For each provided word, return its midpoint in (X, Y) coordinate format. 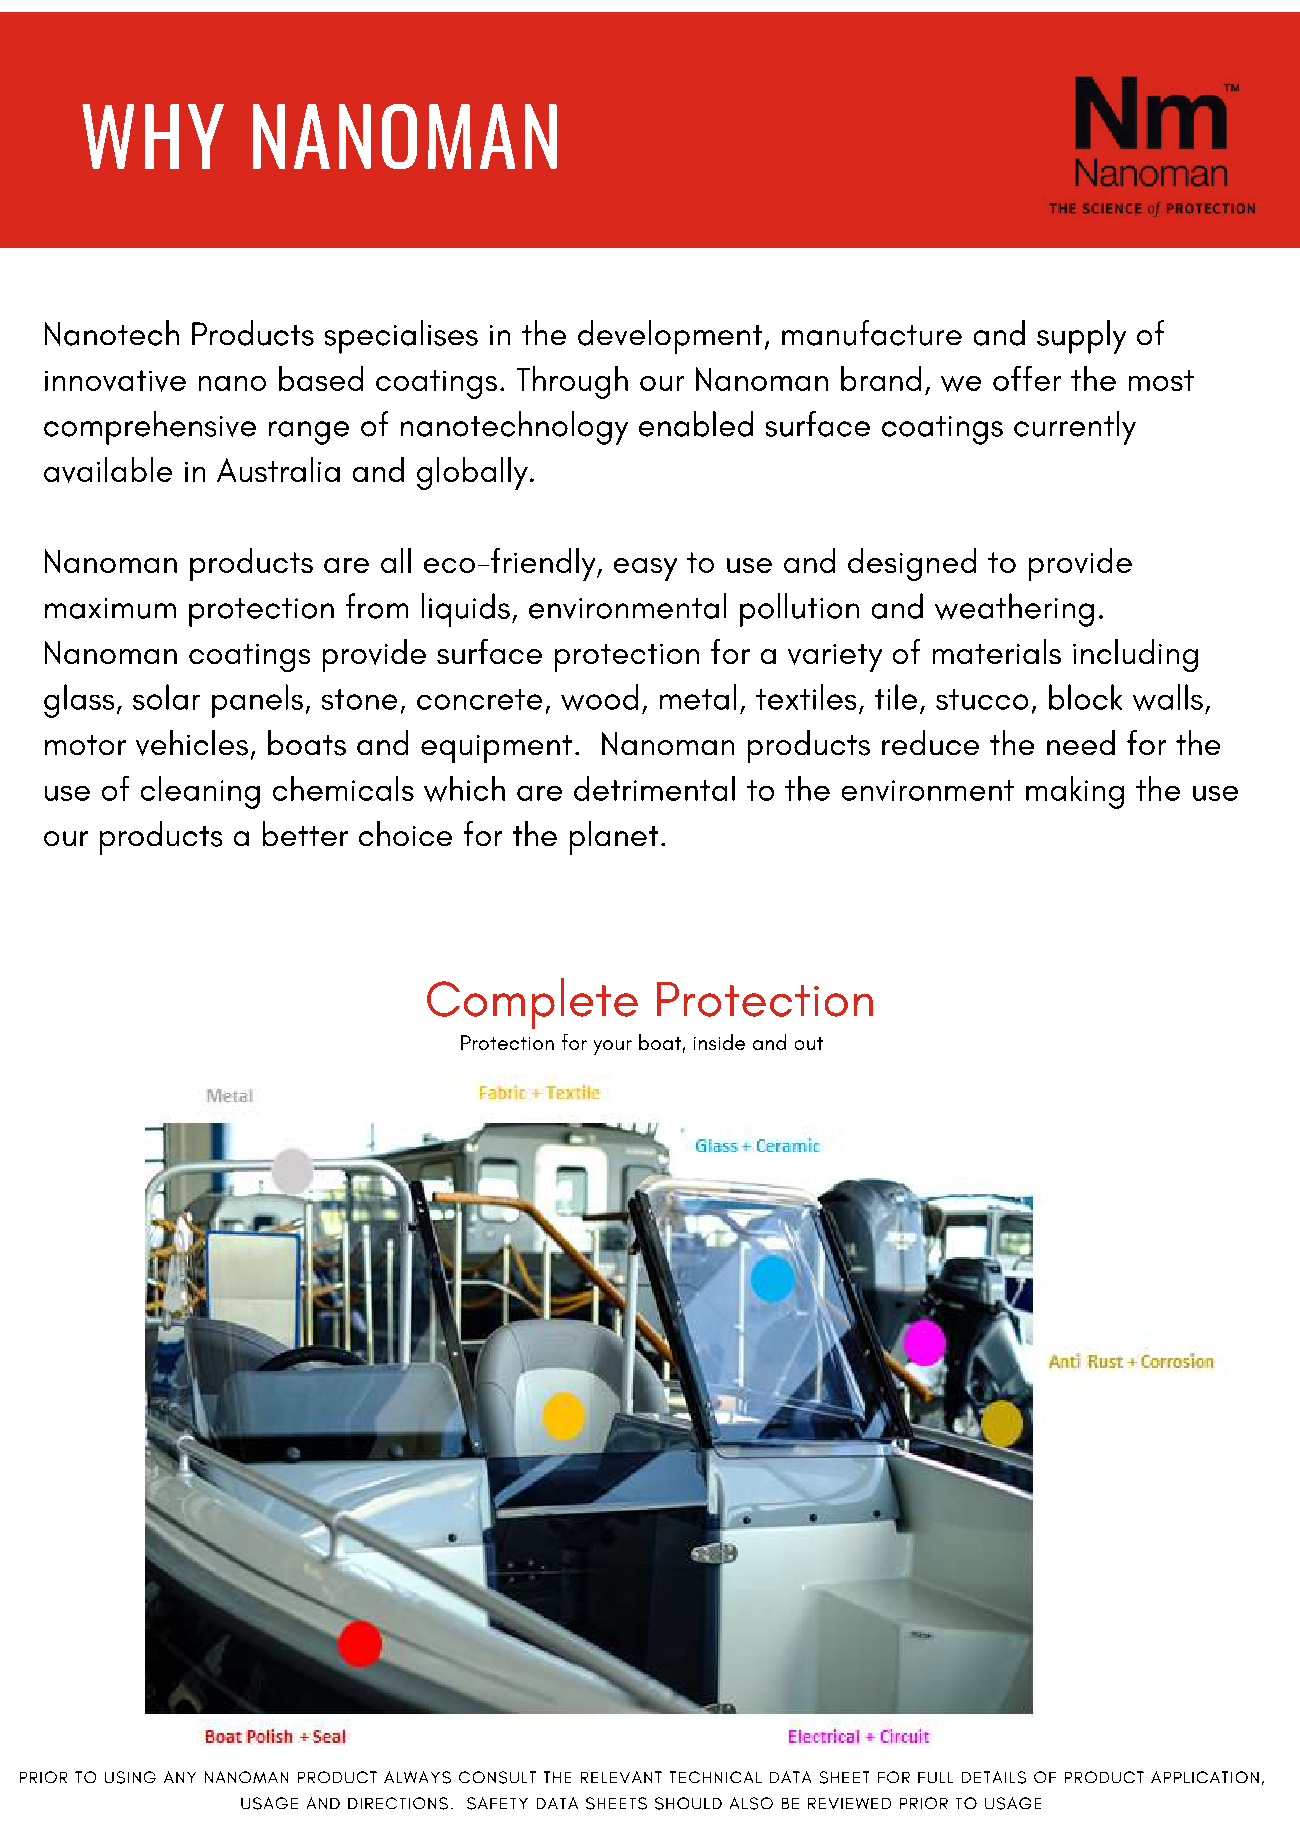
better (305, 833)
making (1075, 792)
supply (1081, 337)
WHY (153, 136)
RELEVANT (621, 1777)
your (613, 1047)
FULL (935, 1777)
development (670, 337)
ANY (180, 1777)
